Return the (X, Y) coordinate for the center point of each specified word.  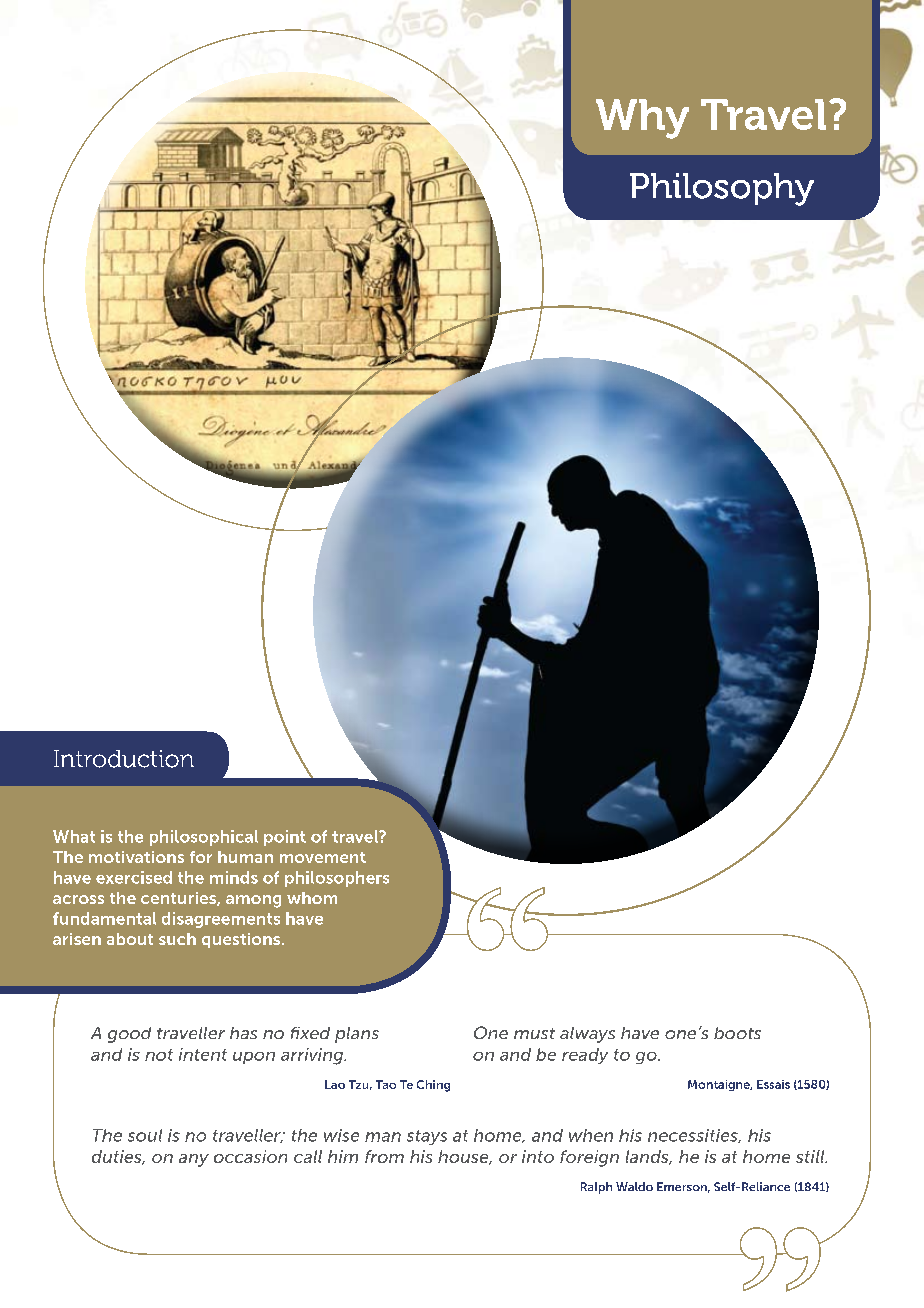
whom (312, 898)
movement (323, 857)
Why (642, 119)
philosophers (337, 879)
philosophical (204, 838)
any (194, 1160)
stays (427, 1137)
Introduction (124, 759)
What (74, 836)
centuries (179, 899)
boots (737, 1033)
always (587, 1035)
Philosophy (722, 189)
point (285, 838)
